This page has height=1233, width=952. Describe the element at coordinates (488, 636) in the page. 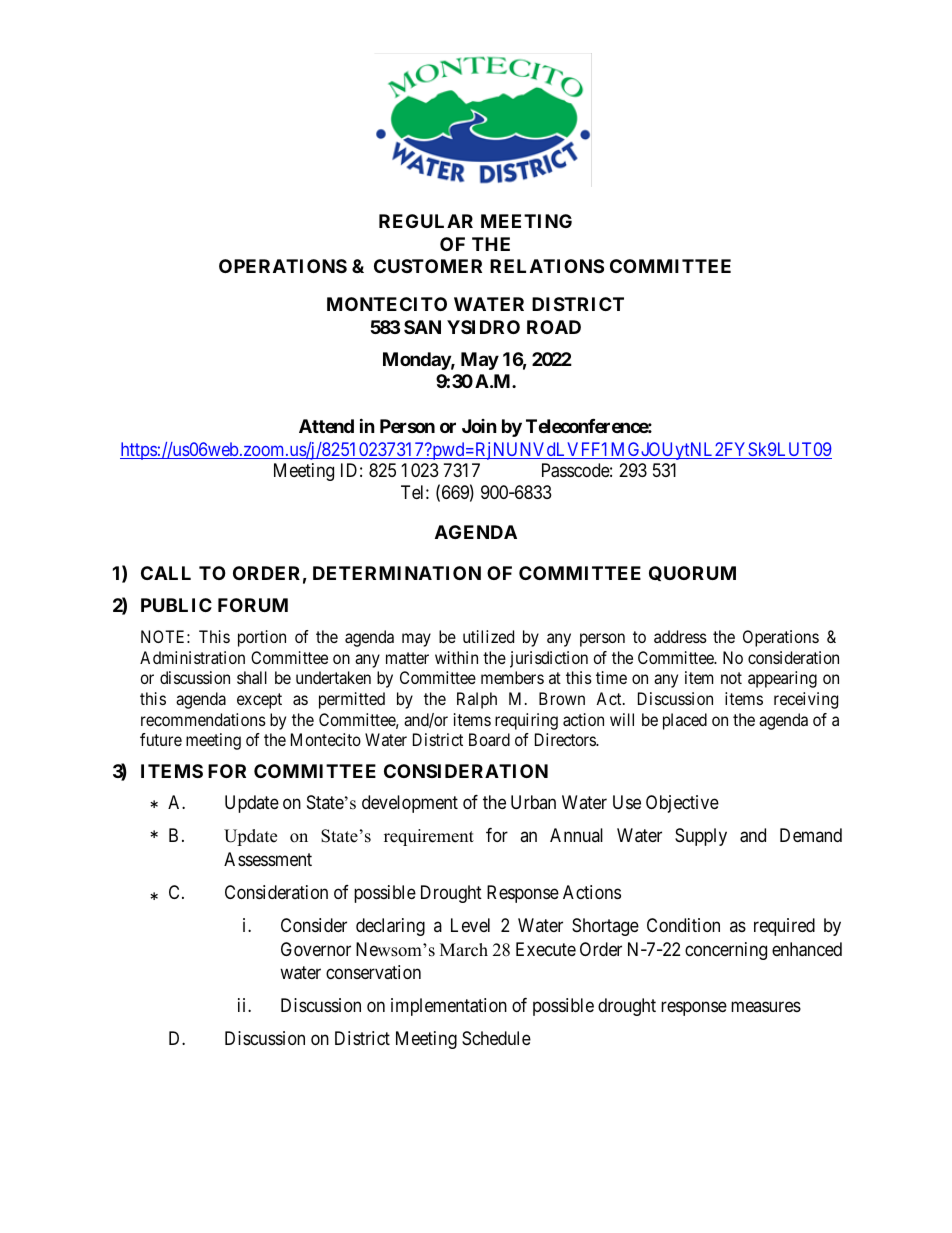

I see `utilized` at that location.
